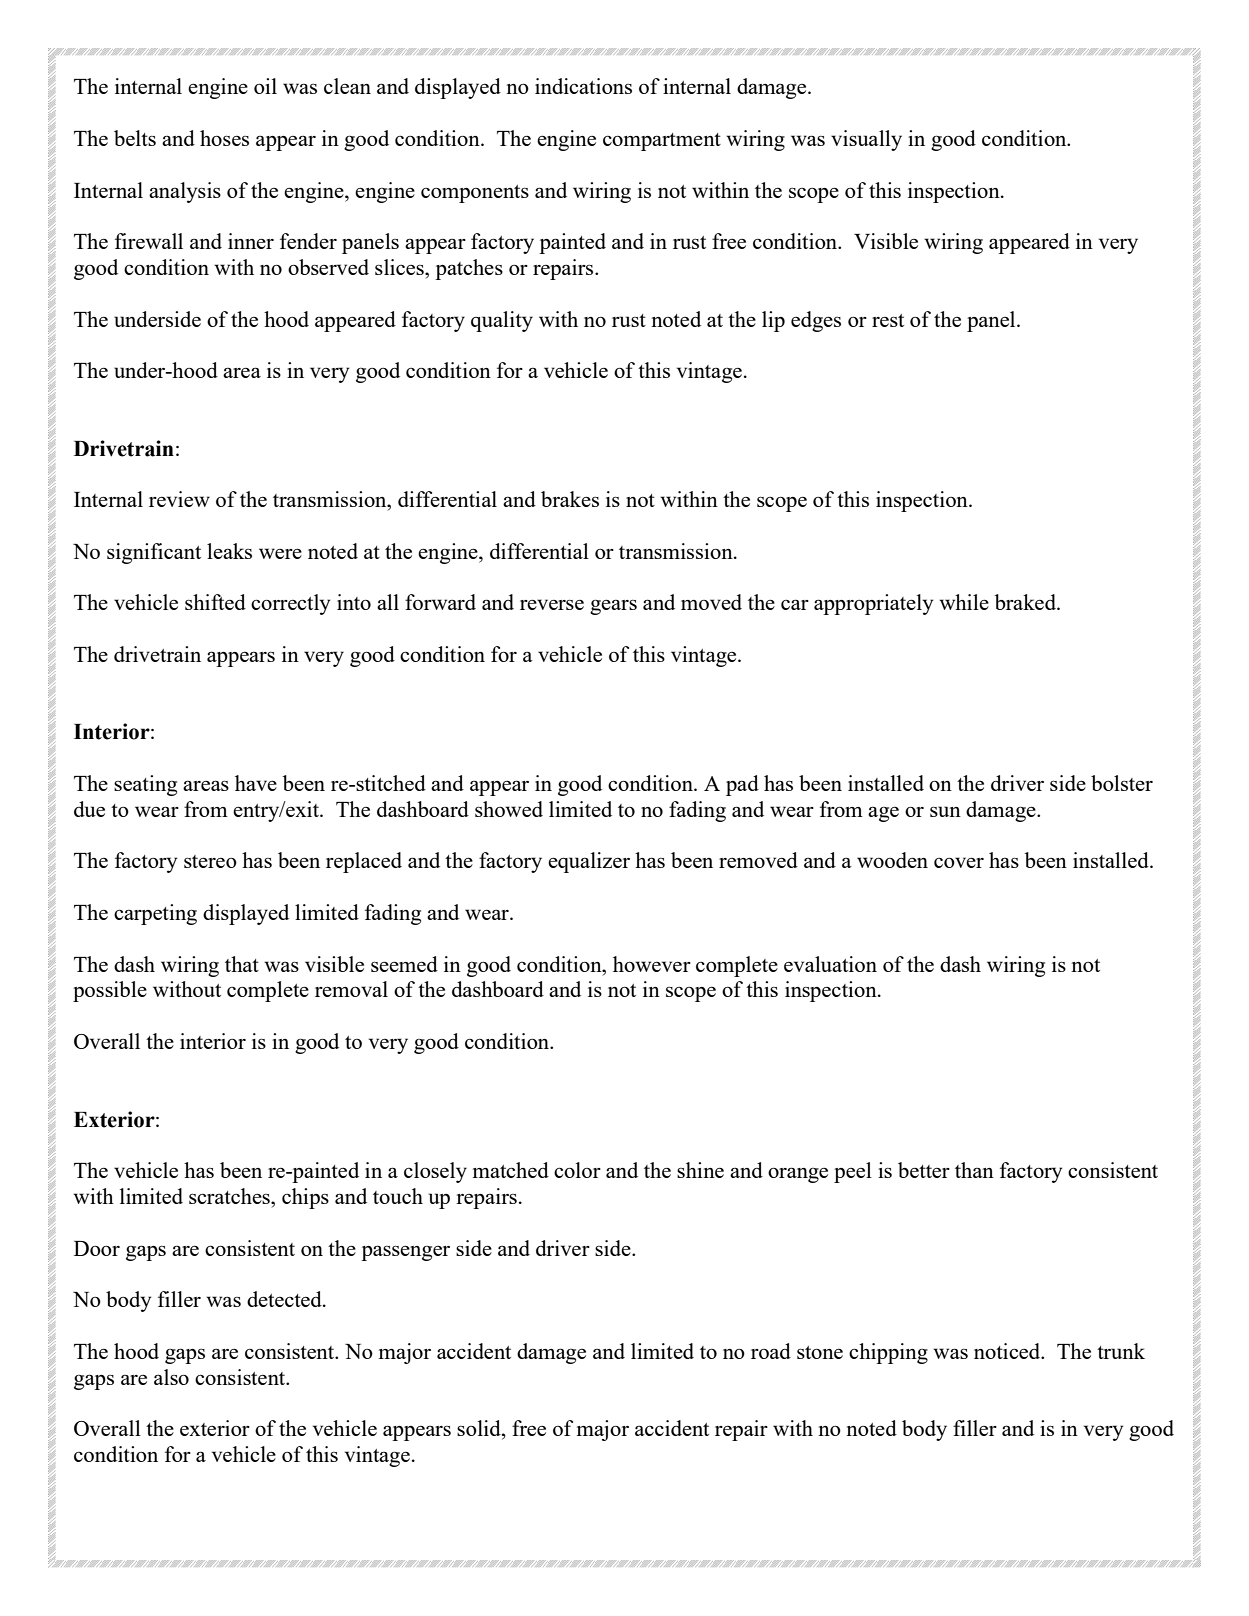  What do you see at coordinates (589, 862) in the document?
I see `equalizer` at bounding box center [589, 862].
